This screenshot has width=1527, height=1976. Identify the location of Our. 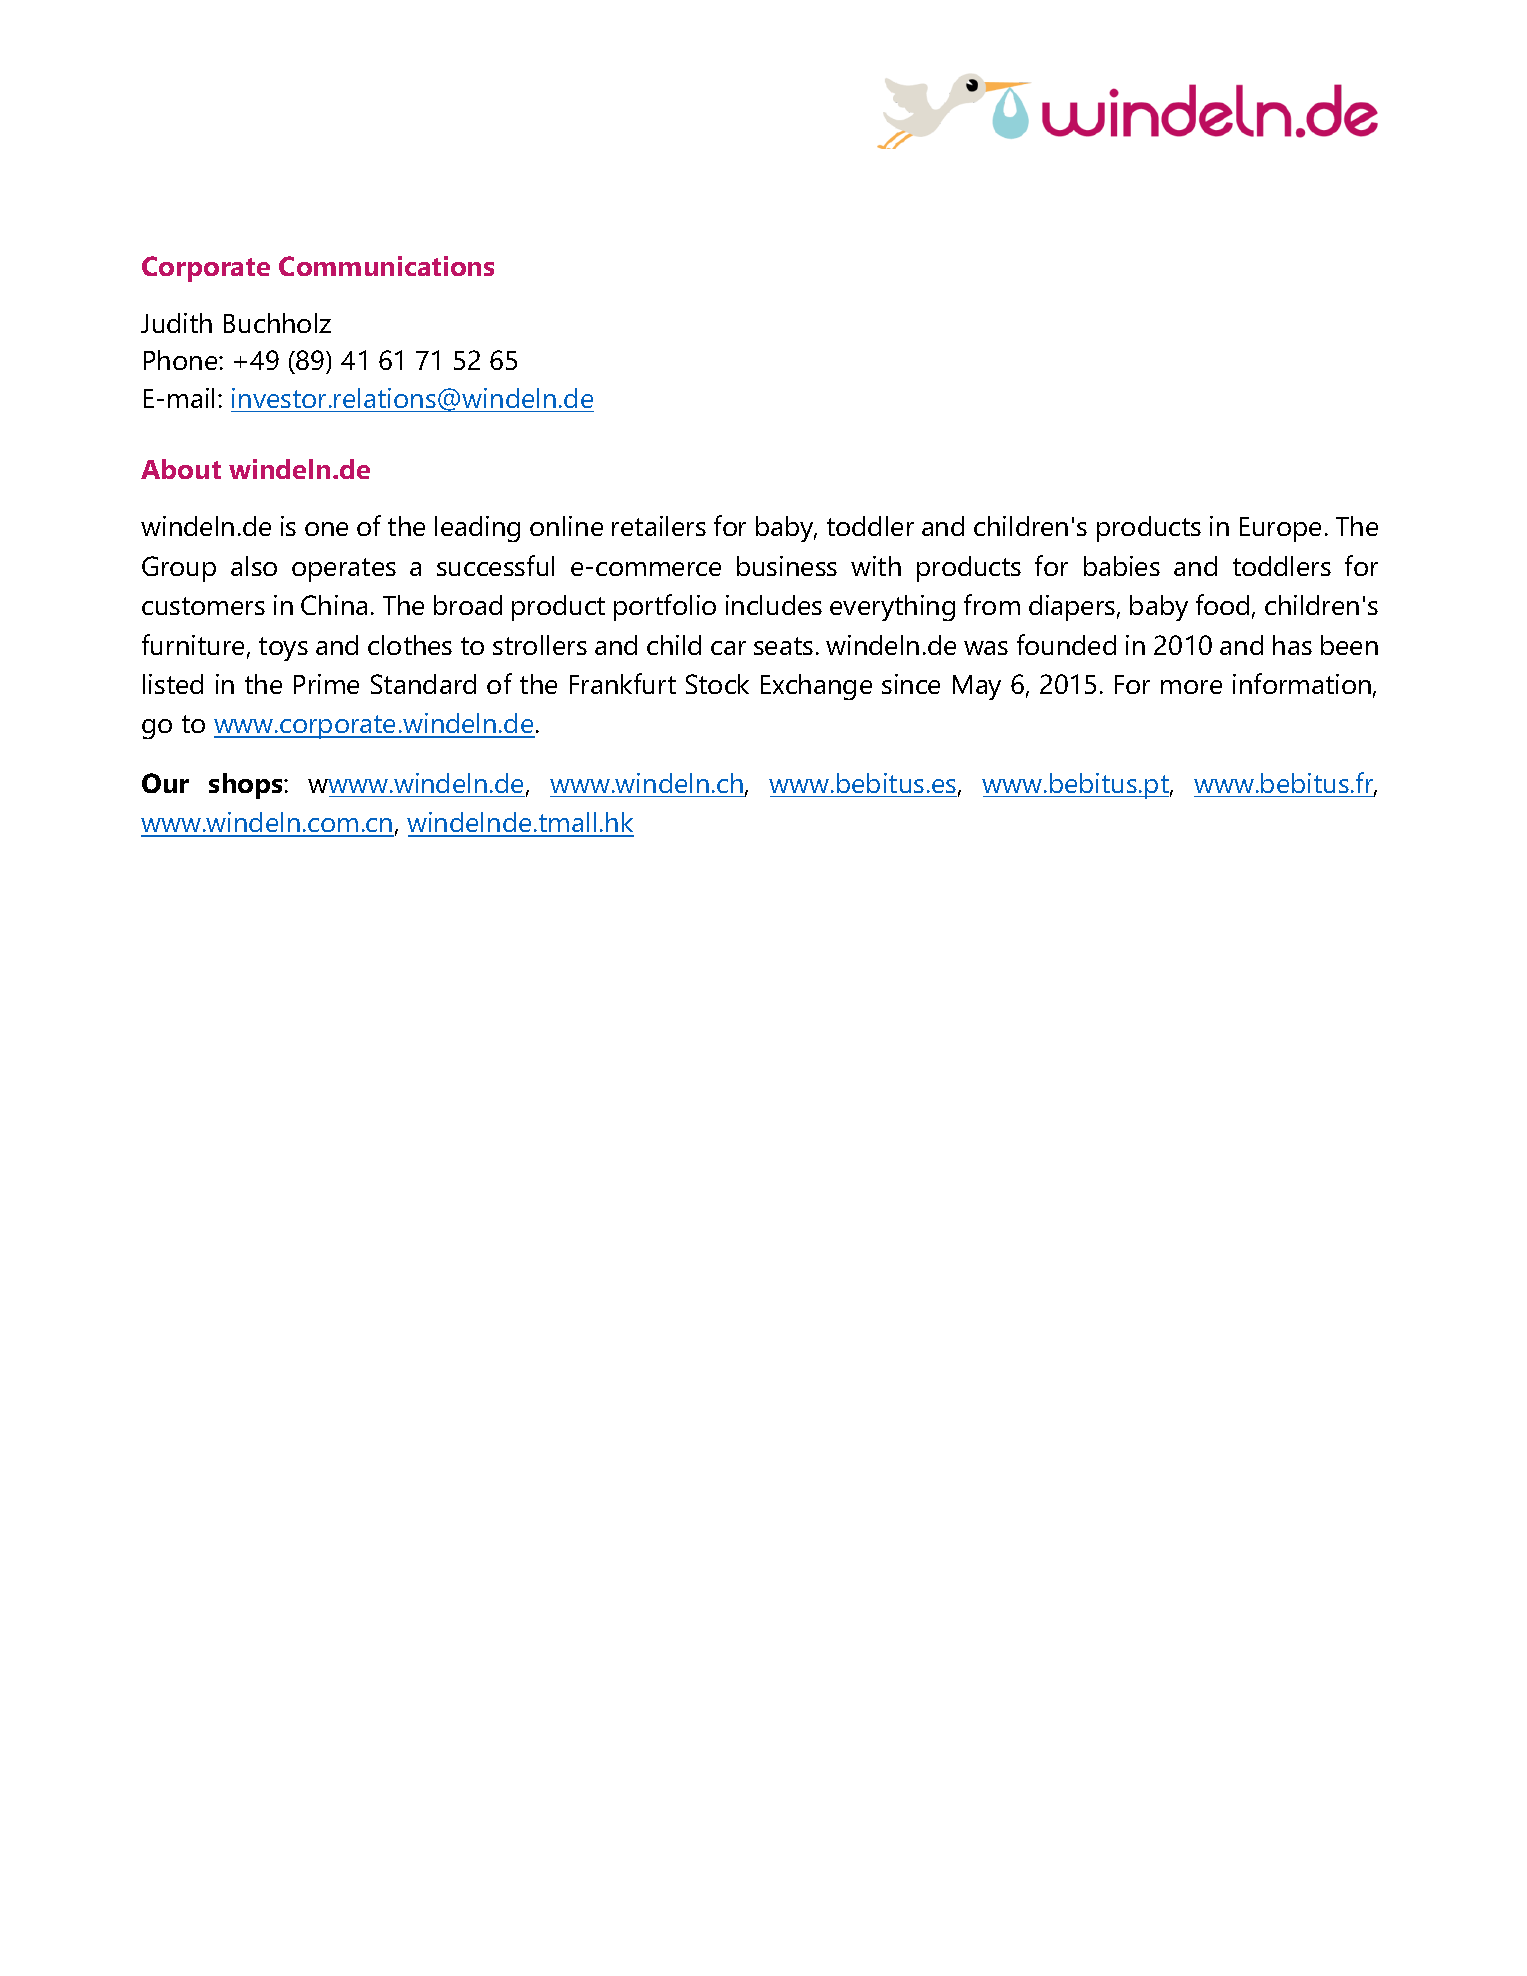
(165, 783).
